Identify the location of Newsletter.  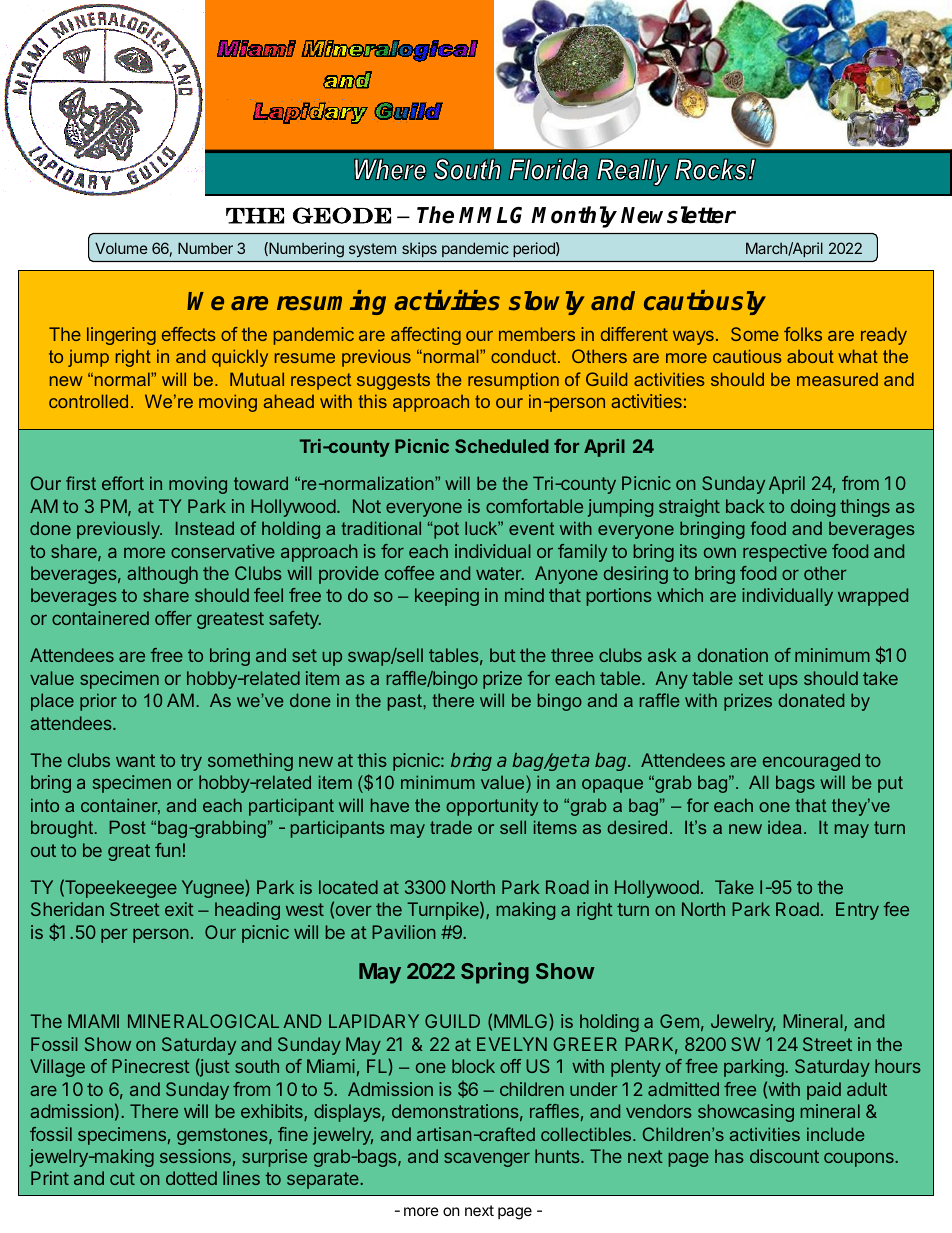
(678, 215).
